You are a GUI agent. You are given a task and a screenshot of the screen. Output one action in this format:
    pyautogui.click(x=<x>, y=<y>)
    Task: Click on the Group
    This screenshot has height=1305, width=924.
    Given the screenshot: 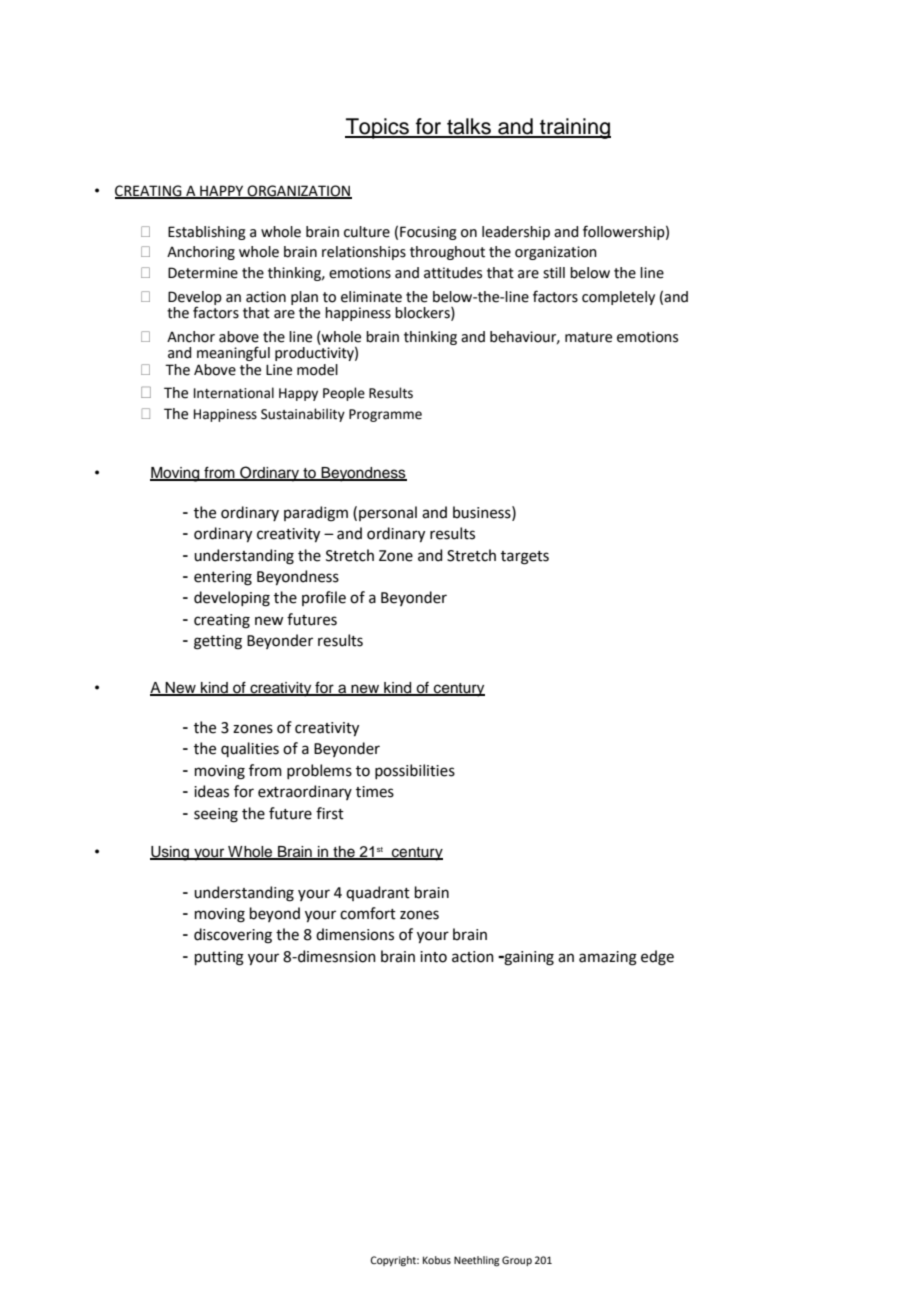 What is the action you would take?
    pyautogui.click(x=517, y=1261)
